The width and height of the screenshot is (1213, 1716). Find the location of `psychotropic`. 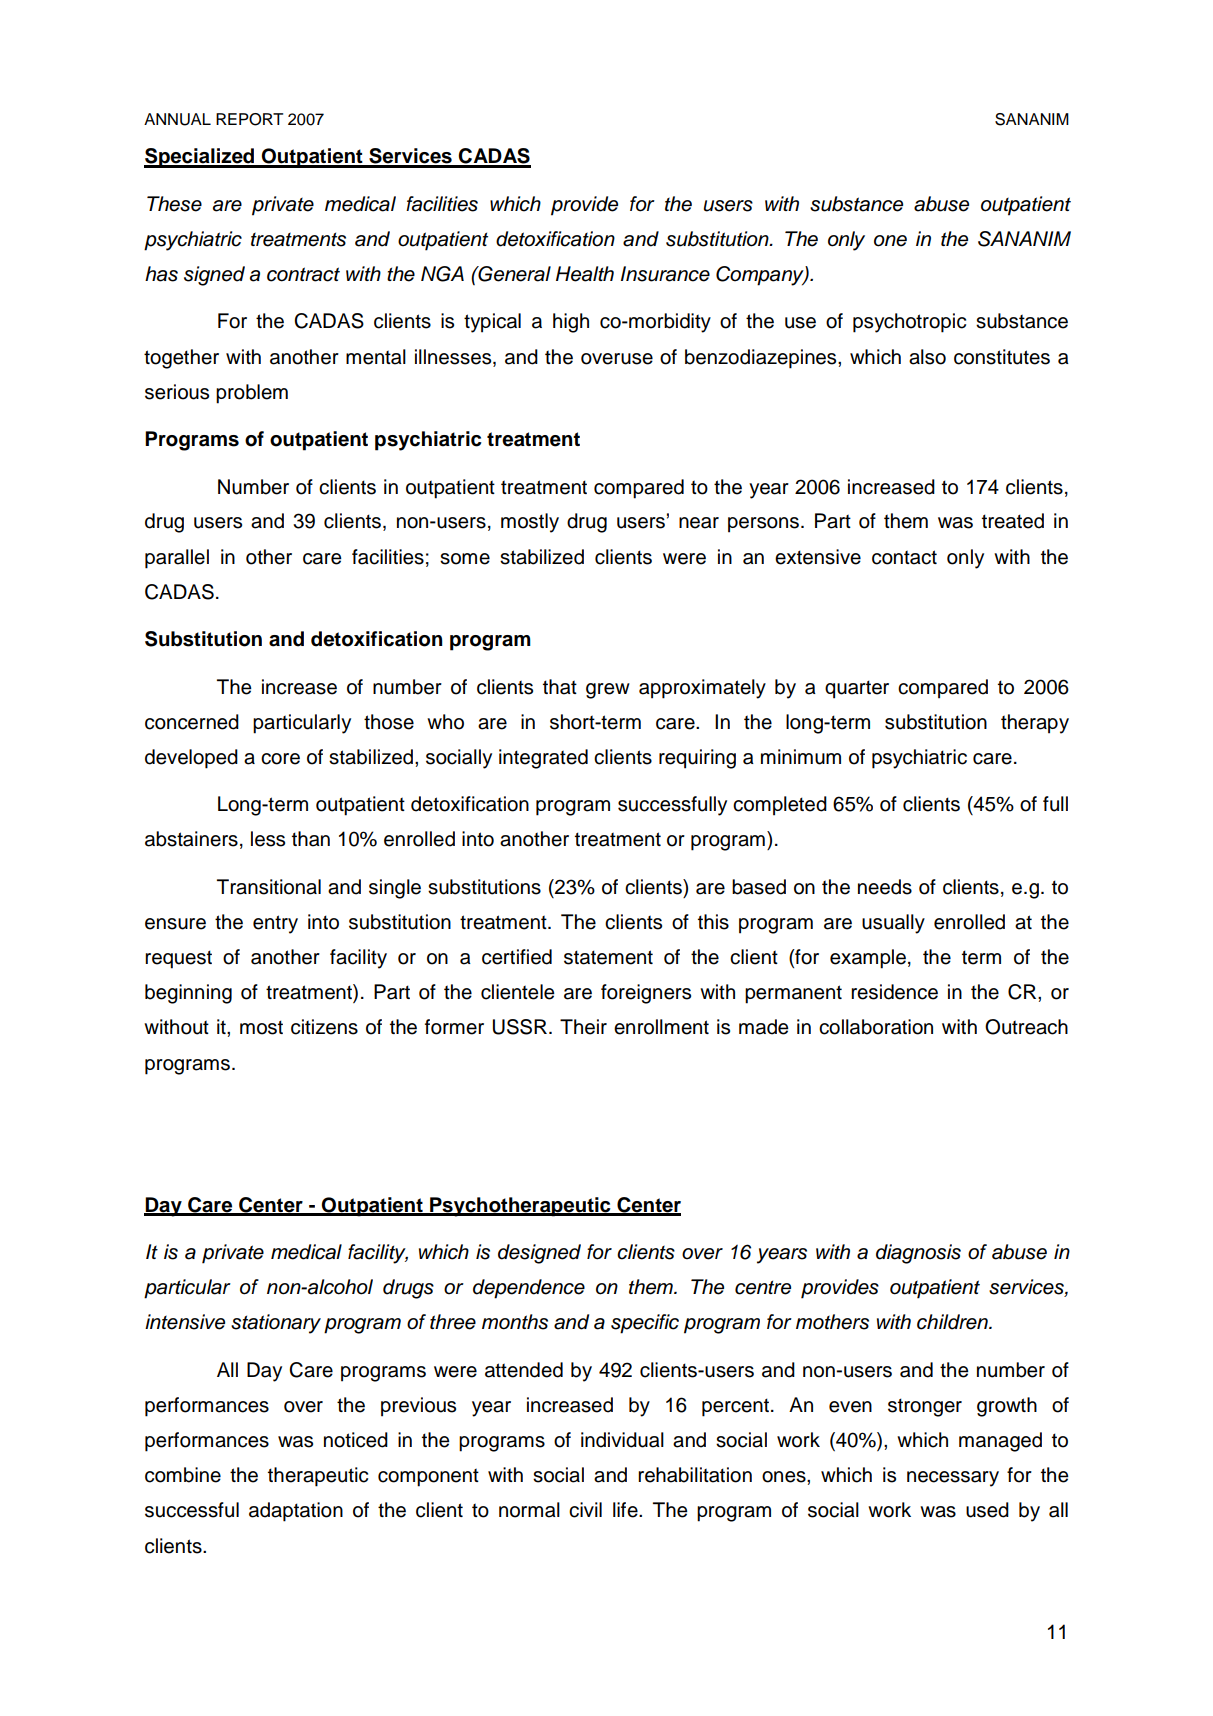

psychotropic is located at coordinates (909, 323).
